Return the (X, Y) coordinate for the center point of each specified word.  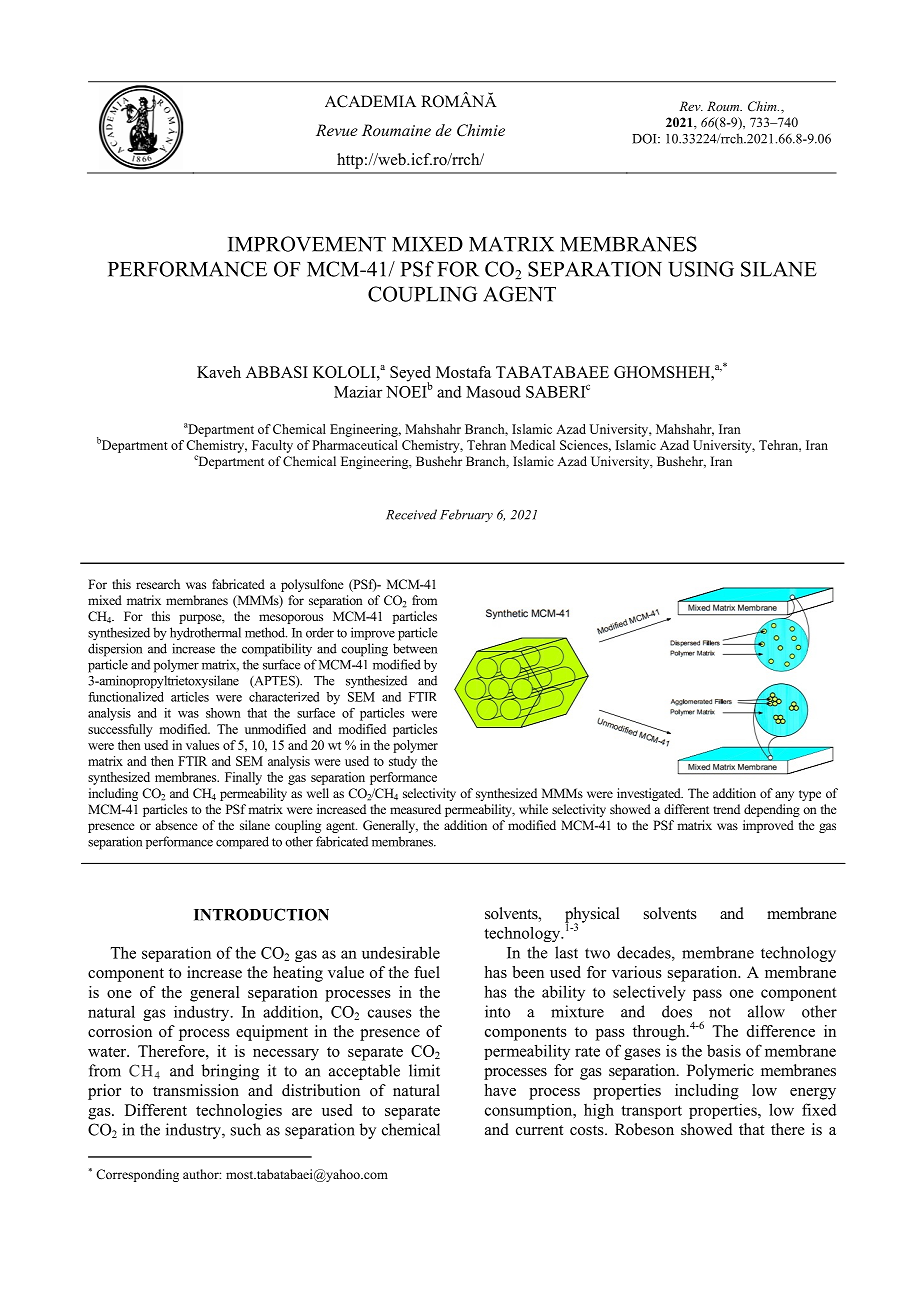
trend (726, 809)
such (246, 1129)
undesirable (401, 952)
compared (242, 842)
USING (701, 269)
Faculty (272, 446)
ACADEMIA (370, 101)
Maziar (358, 392)
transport (651, 1112)
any (784, 796)
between (415, 648)
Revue (337, 130)
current (539, 1130)
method (266, 632)
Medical (532, 445)
